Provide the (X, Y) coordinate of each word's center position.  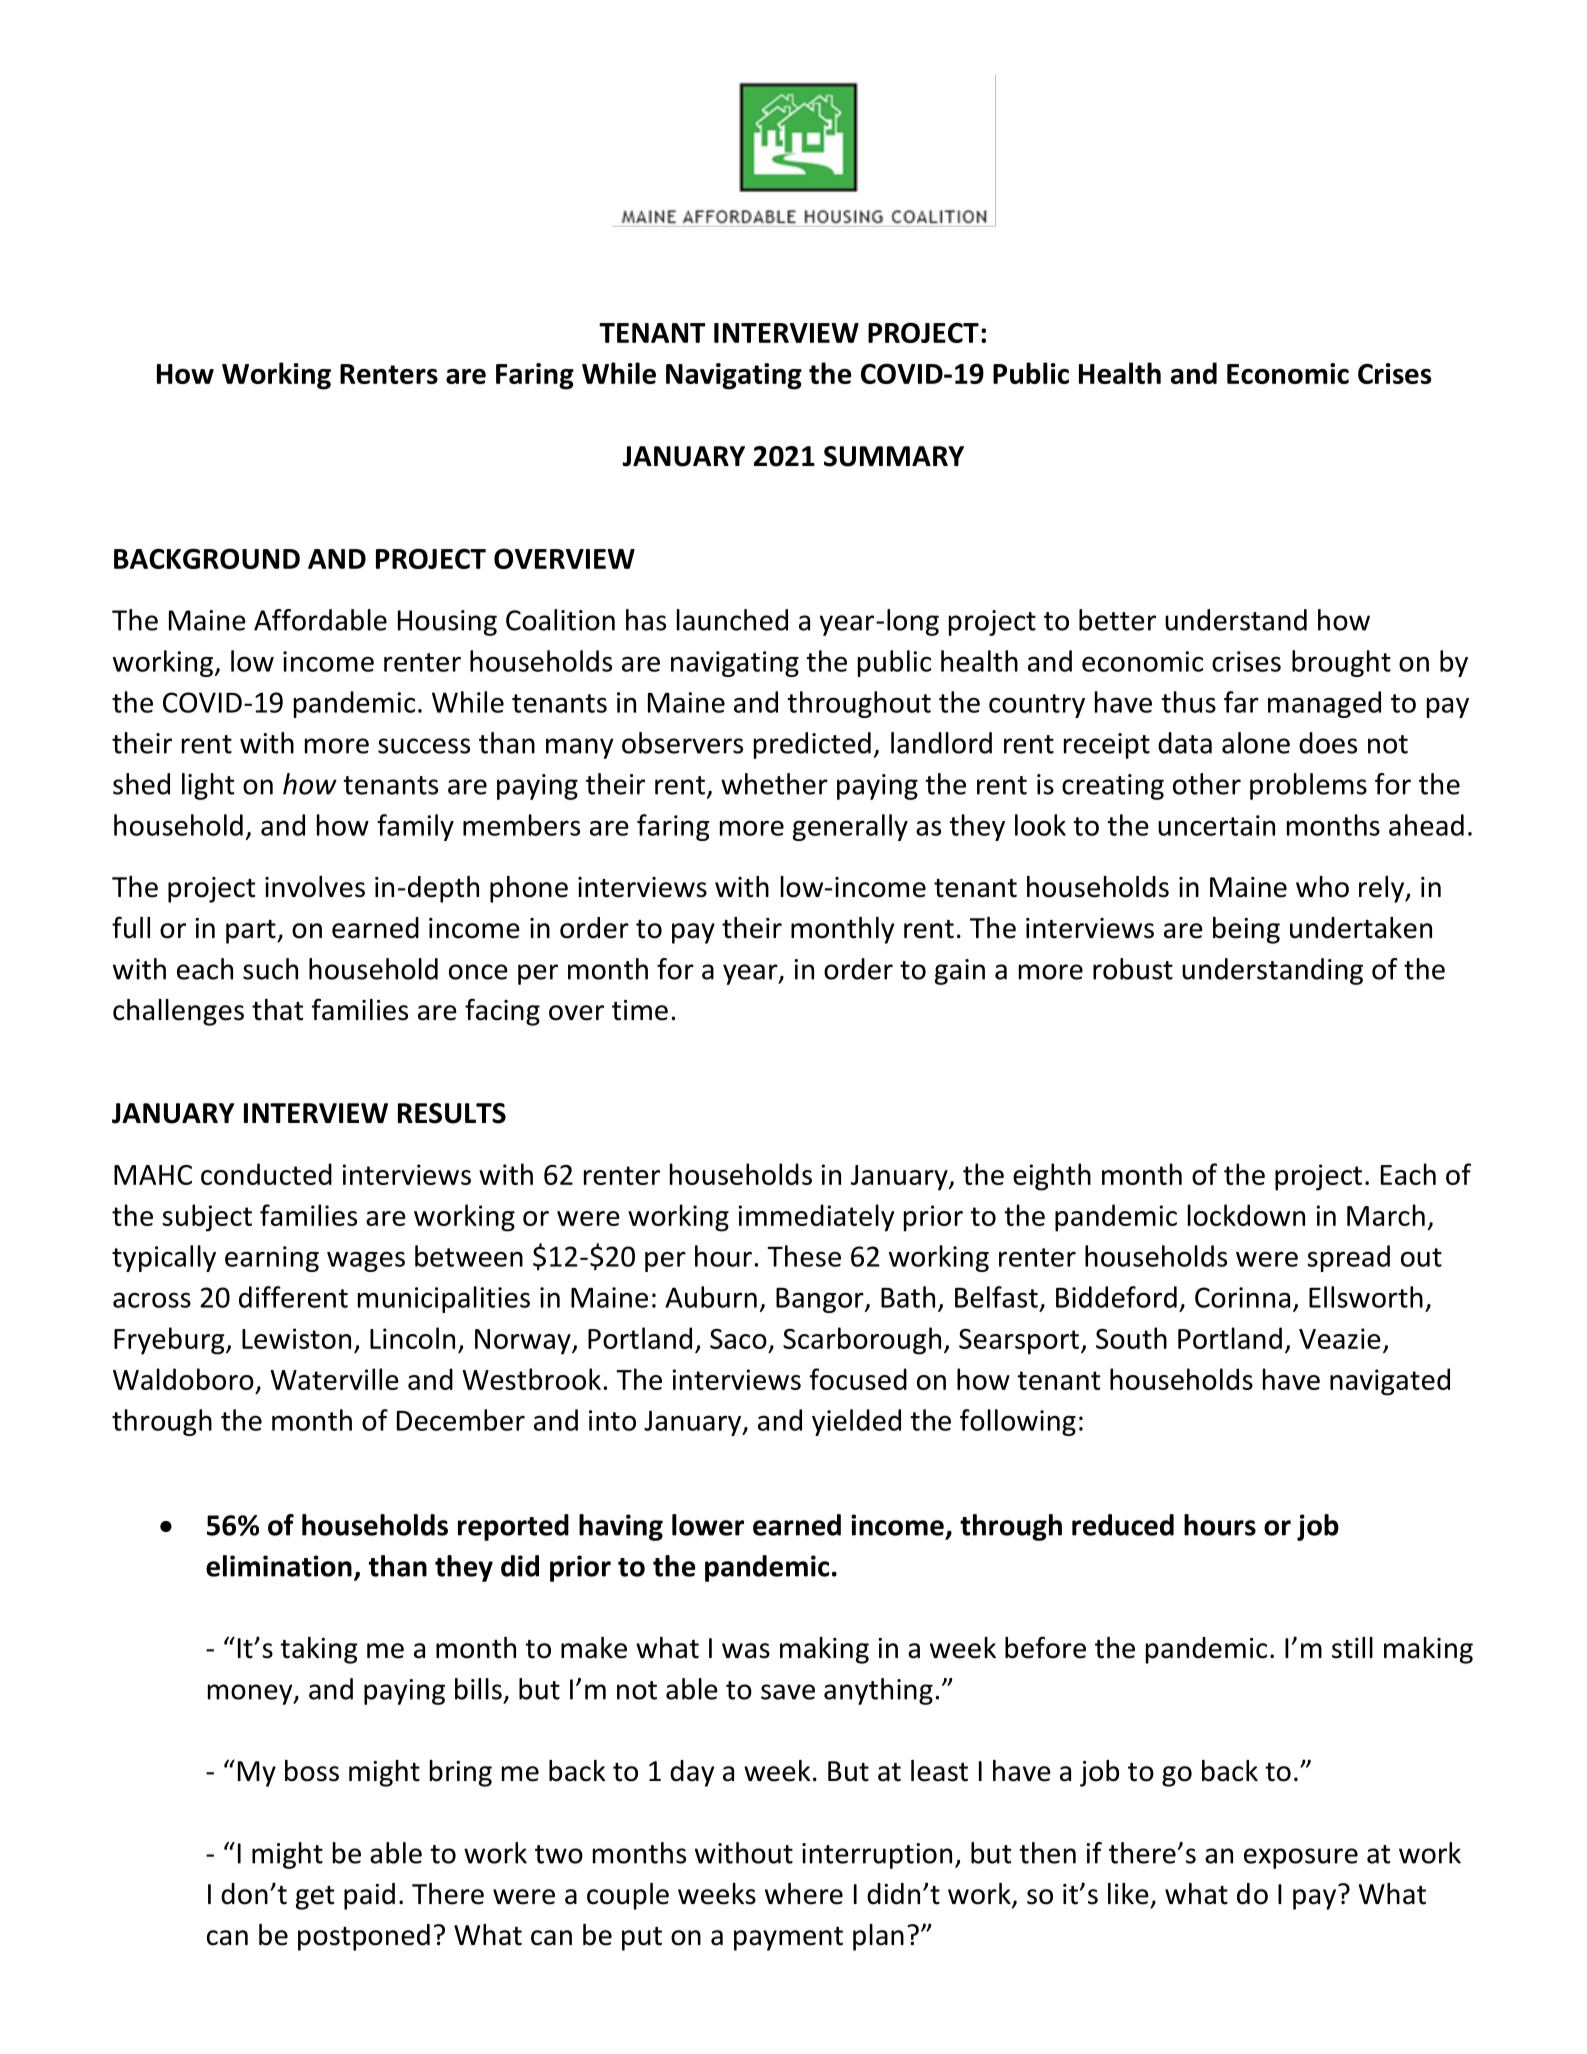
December (461, 1420)
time (640, 1010)
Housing (447, 623)
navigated (1390, 1382)
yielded (856, 1422)
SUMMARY (894, 456)
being (1246, 930)
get (315, 1898)
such (270, 969)
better (1117, 620)
